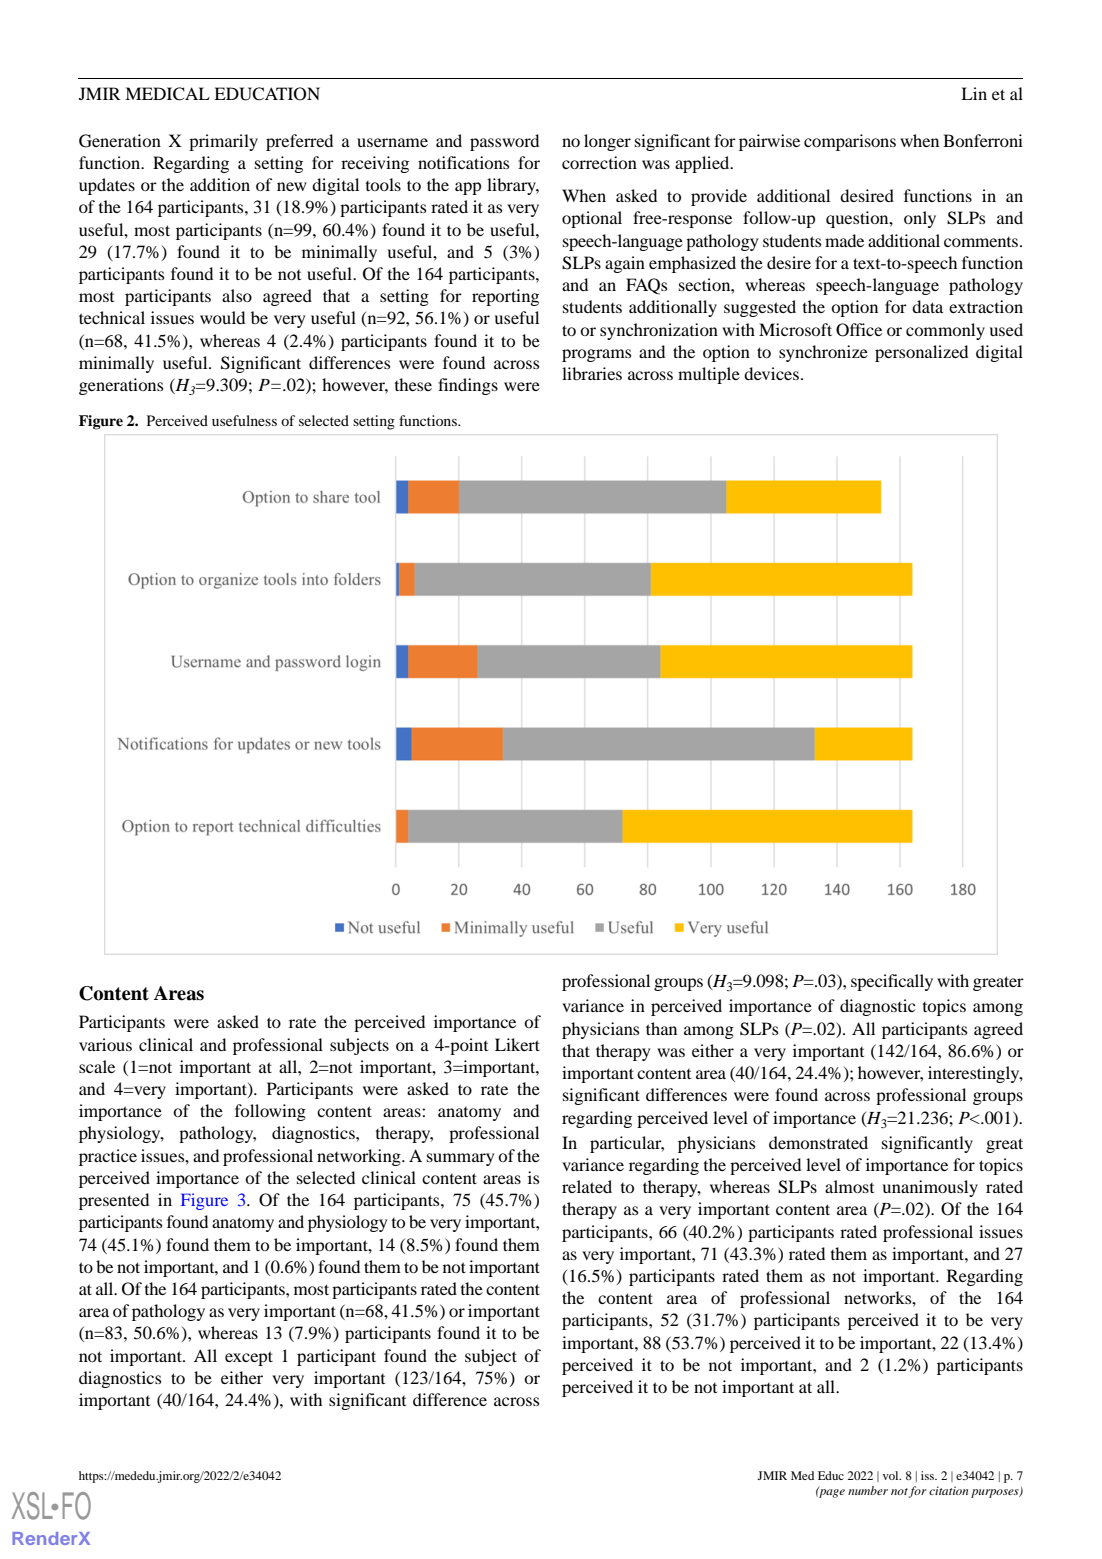 The image size is (1102, 1559). I want to click on findings, so click(468, 386).
